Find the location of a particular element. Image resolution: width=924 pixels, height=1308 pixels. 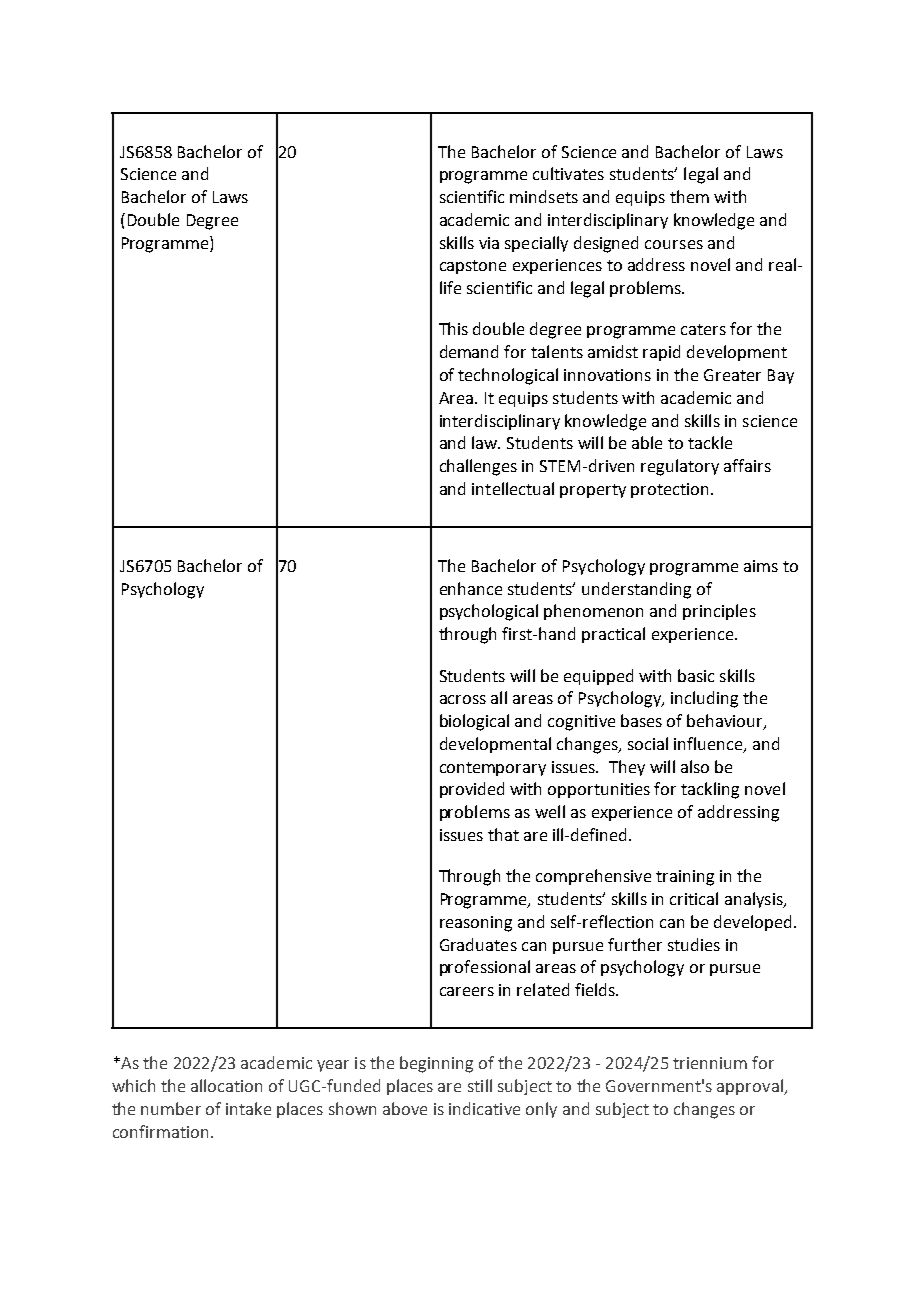

challenges is located at coordinates (478, 467).
